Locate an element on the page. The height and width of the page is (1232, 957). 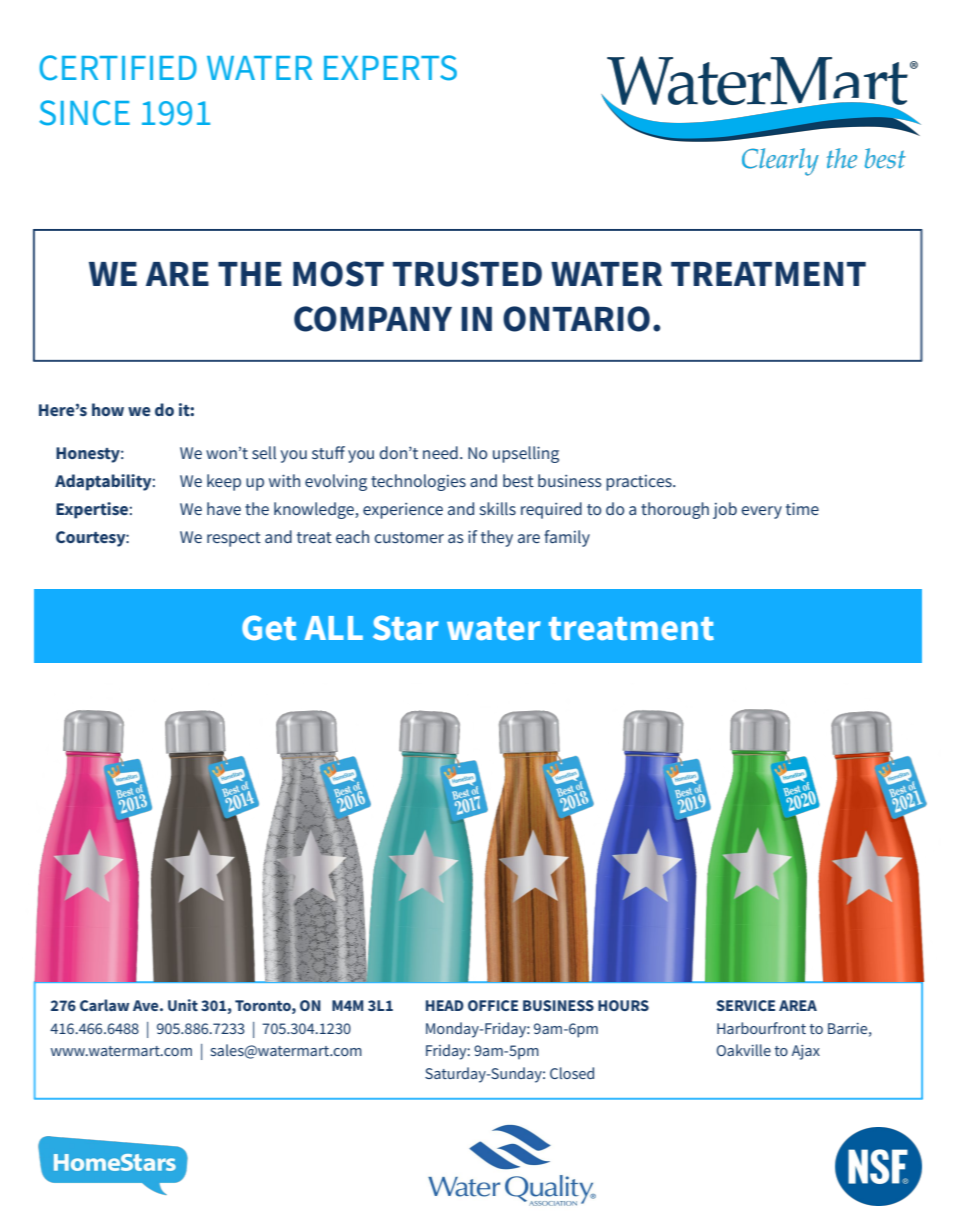
job is located at coordinates (725, 510).
